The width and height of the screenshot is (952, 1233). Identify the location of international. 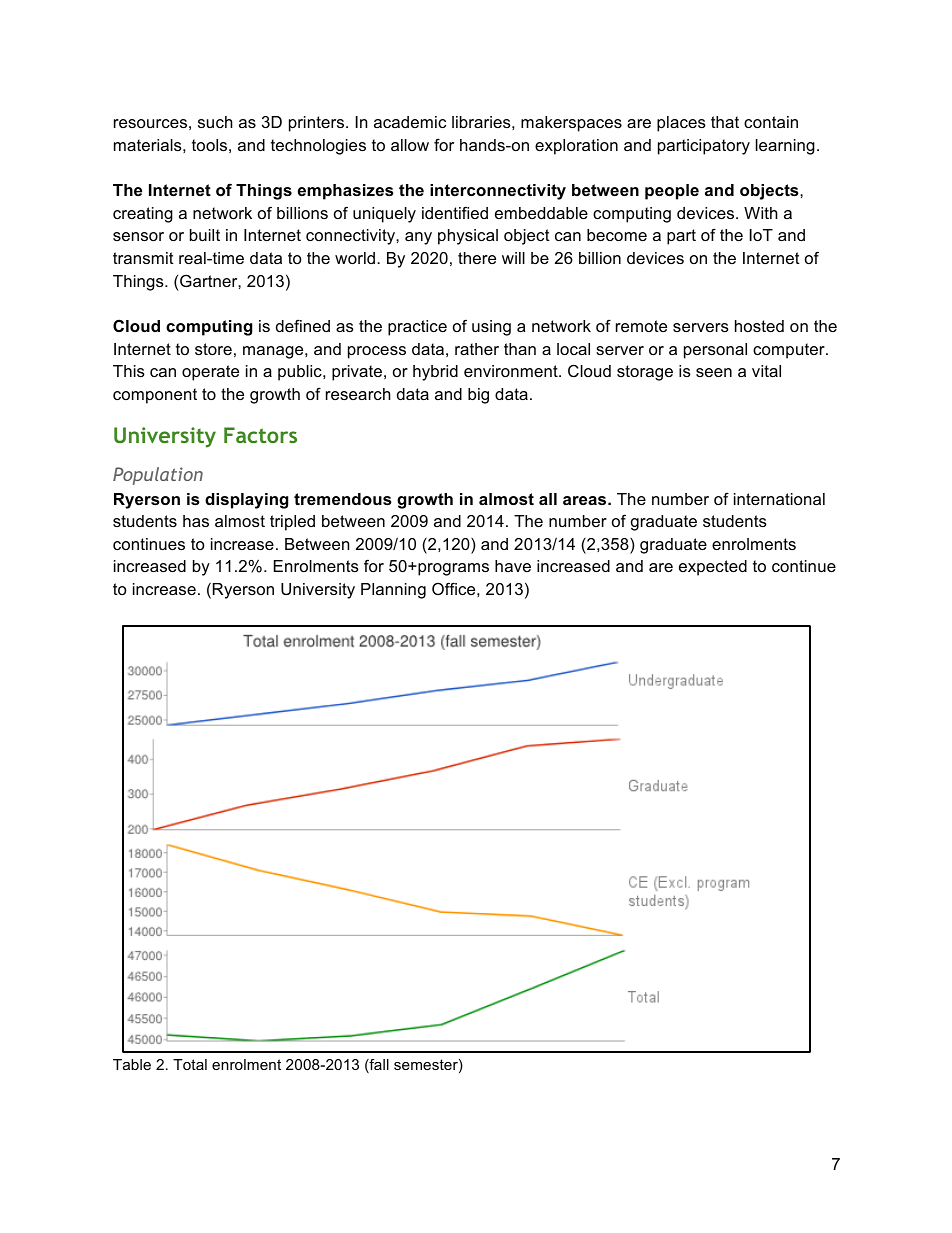
(779, 499).
